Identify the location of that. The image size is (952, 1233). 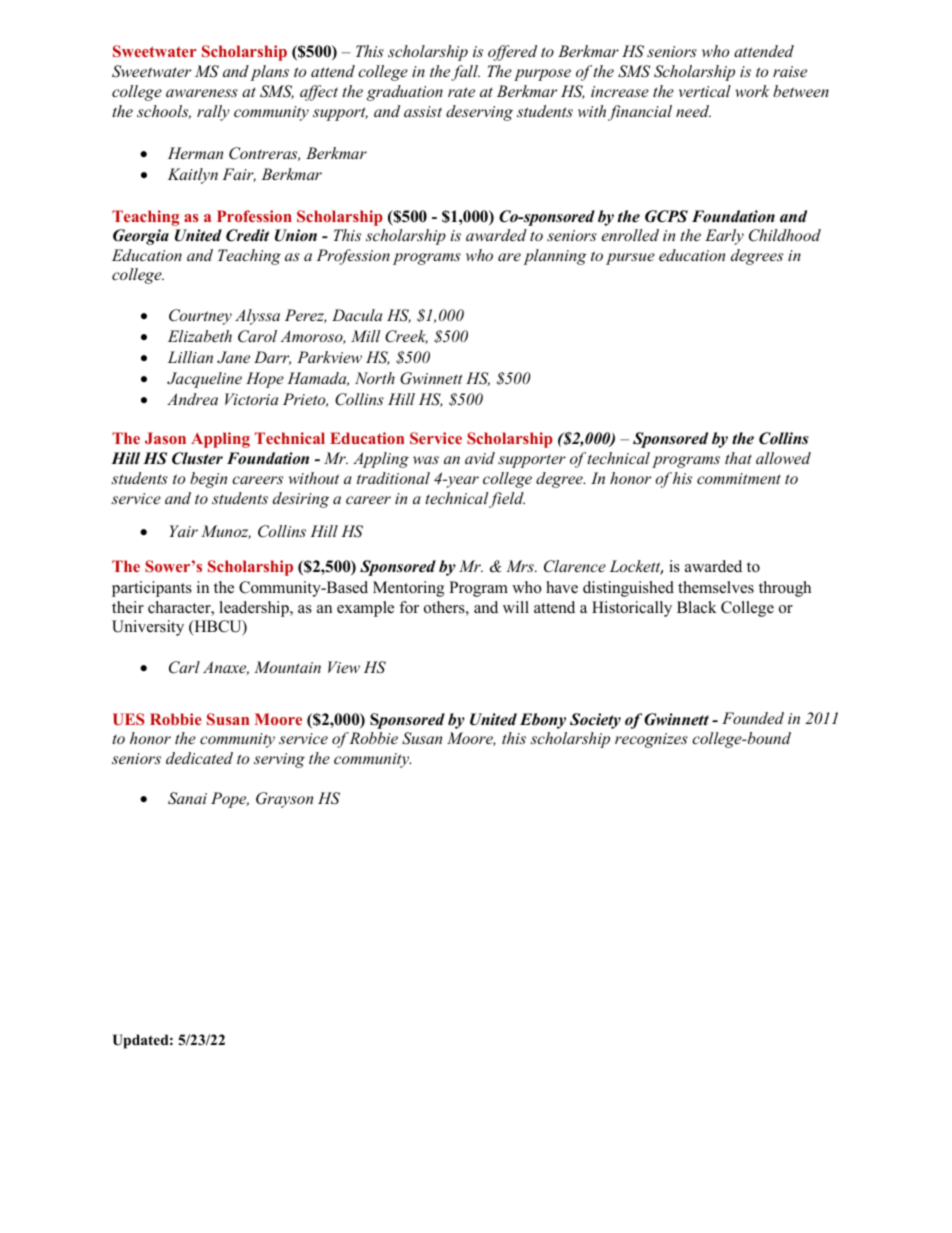
(738, 458).
